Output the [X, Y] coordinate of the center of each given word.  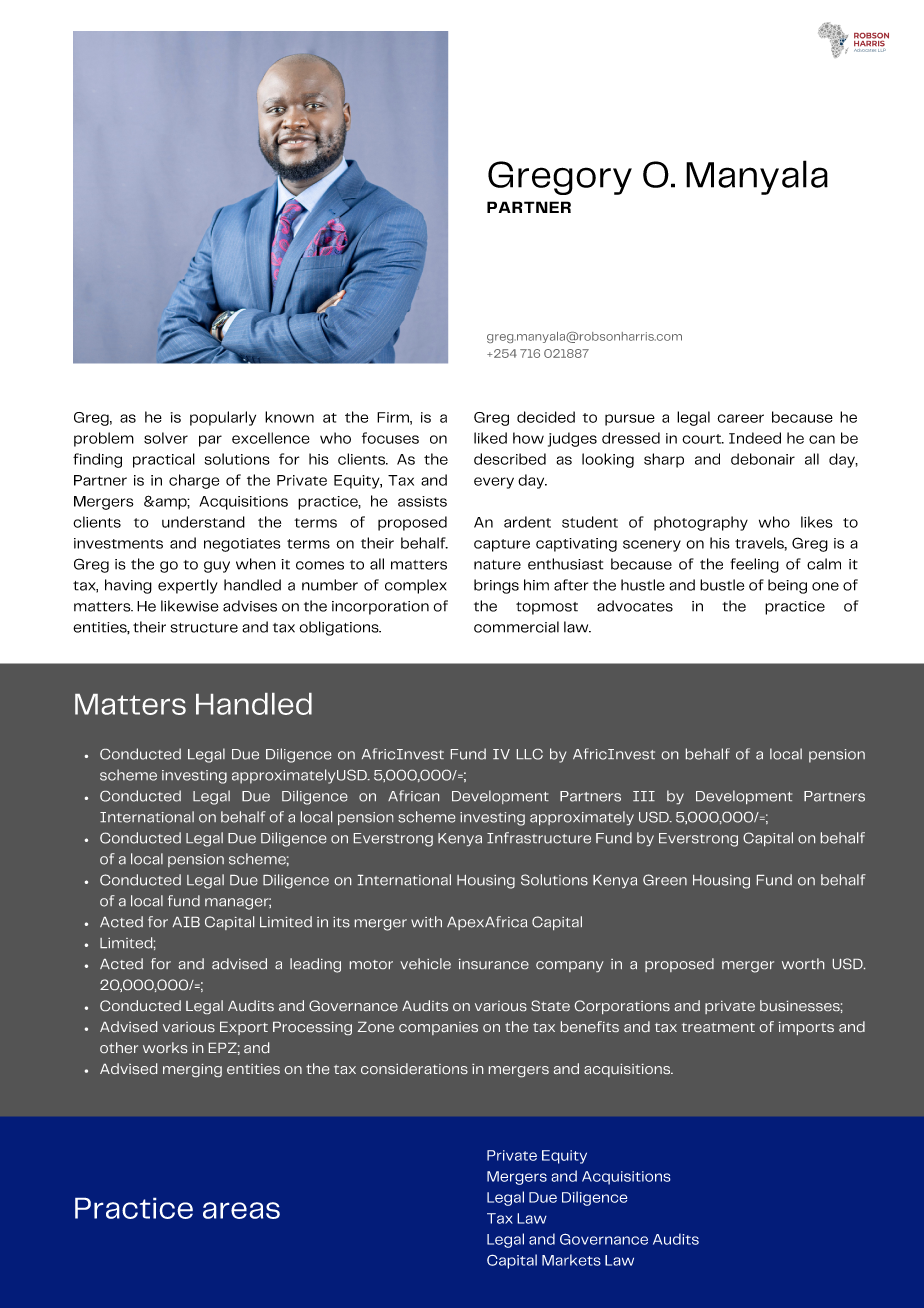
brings [496, 586]
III [644, 796]
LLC [530, 754]
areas [241, 1210]
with [426, 921]
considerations [414, 1068]
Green [665, 880]
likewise [189, 606]
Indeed [755, 438]
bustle [722, 585]
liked [490, 438]
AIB [186, 922]
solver [166, 438]
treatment [718, 1027]
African [413, 796]
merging [192, 1070]
